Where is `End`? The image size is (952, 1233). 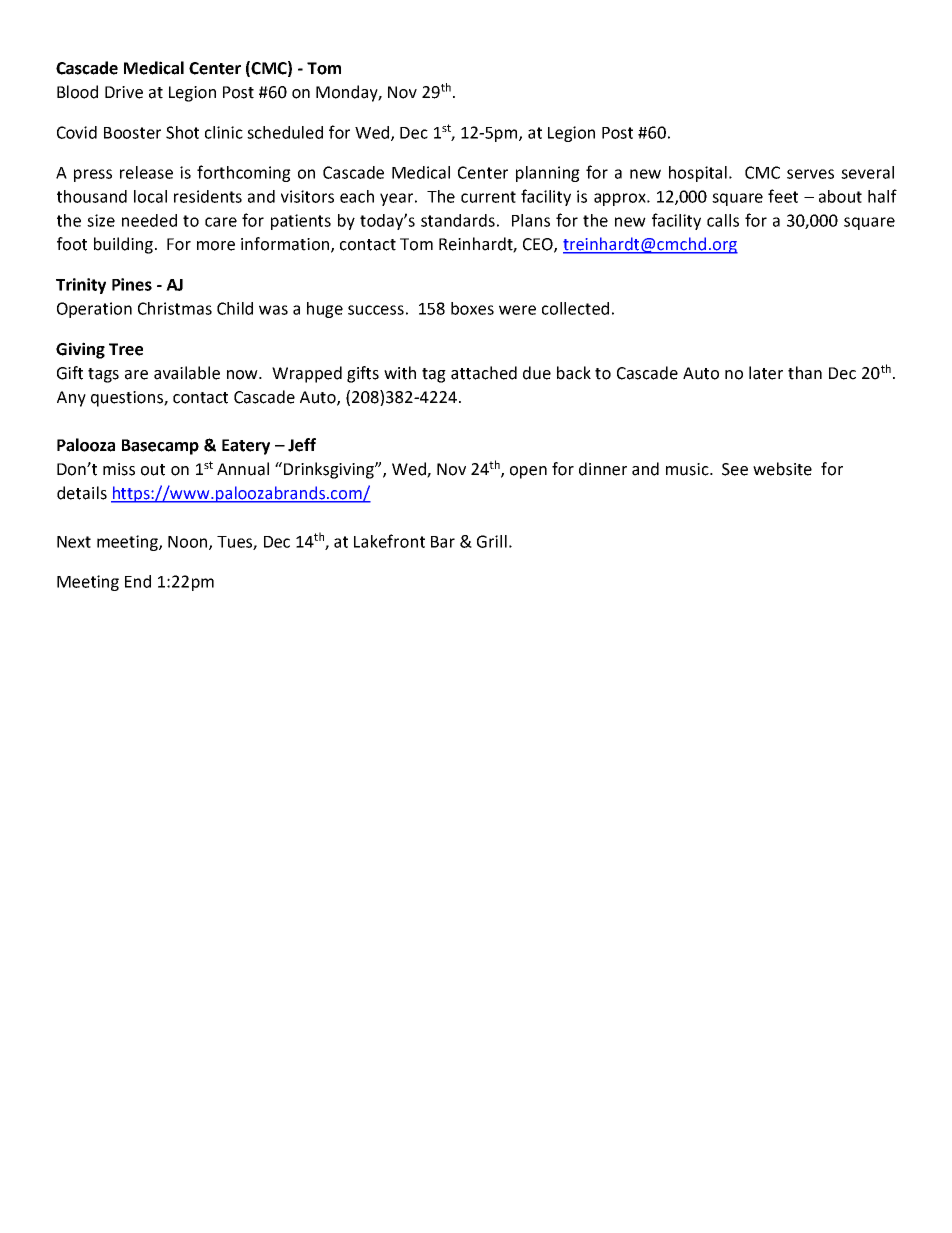 End is located at coordinates (138, 581).
